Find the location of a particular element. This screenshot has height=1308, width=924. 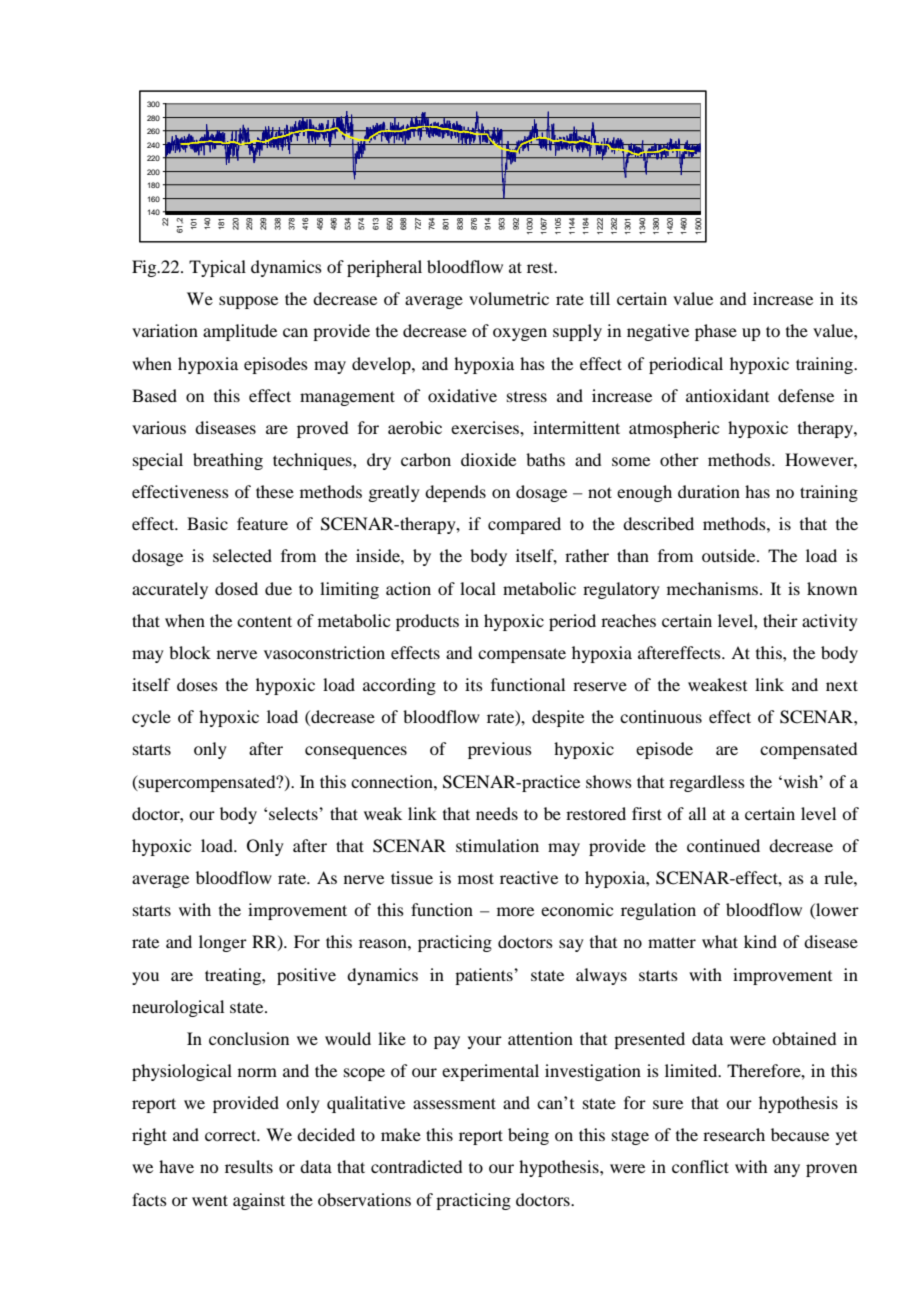

volumetric is located at coordinates (509, 298).
